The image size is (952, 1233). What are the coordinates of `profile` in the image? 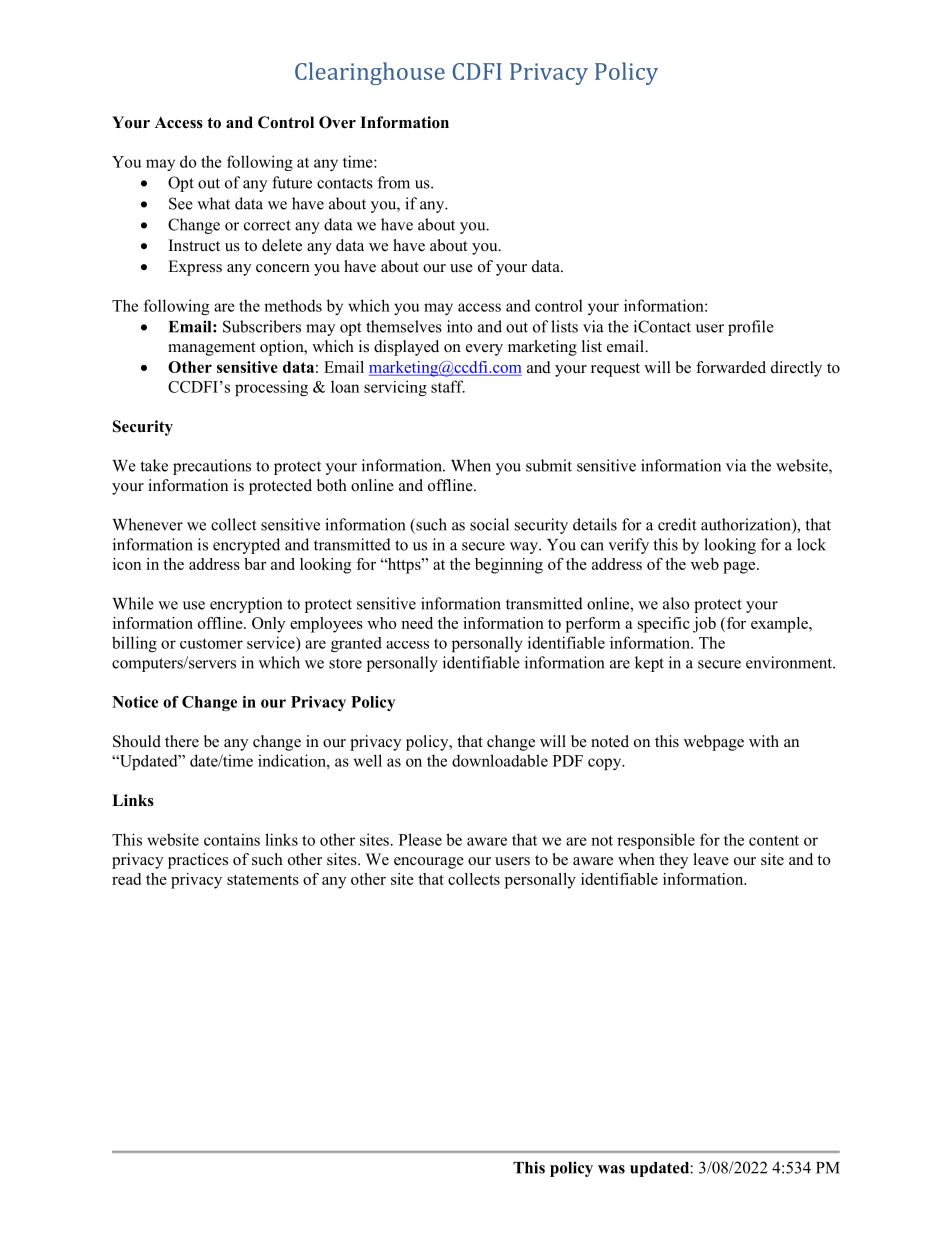 It's located at (751, 328).
